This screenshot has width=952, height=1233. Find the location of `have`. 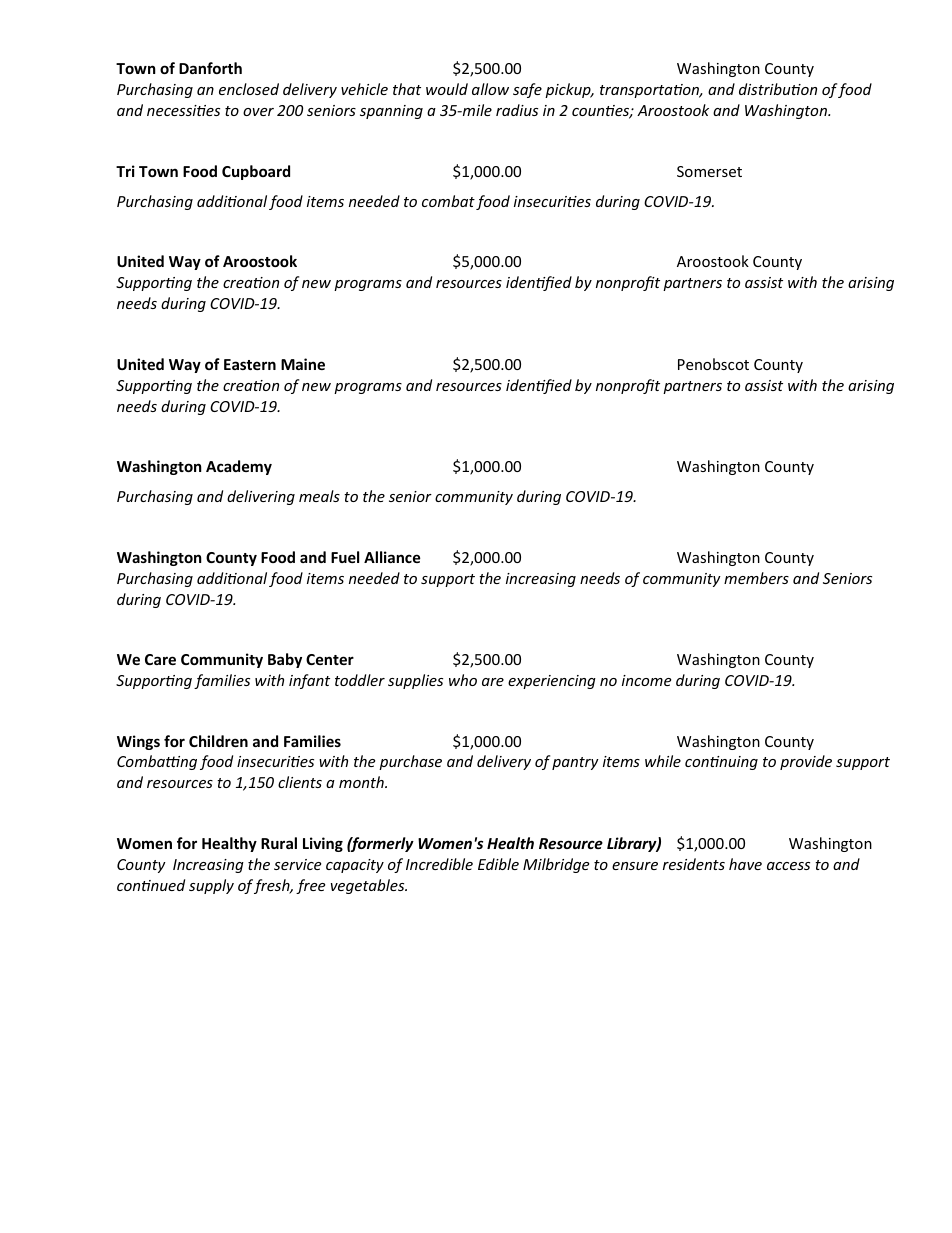

have is located at coordinates (745, 864).
